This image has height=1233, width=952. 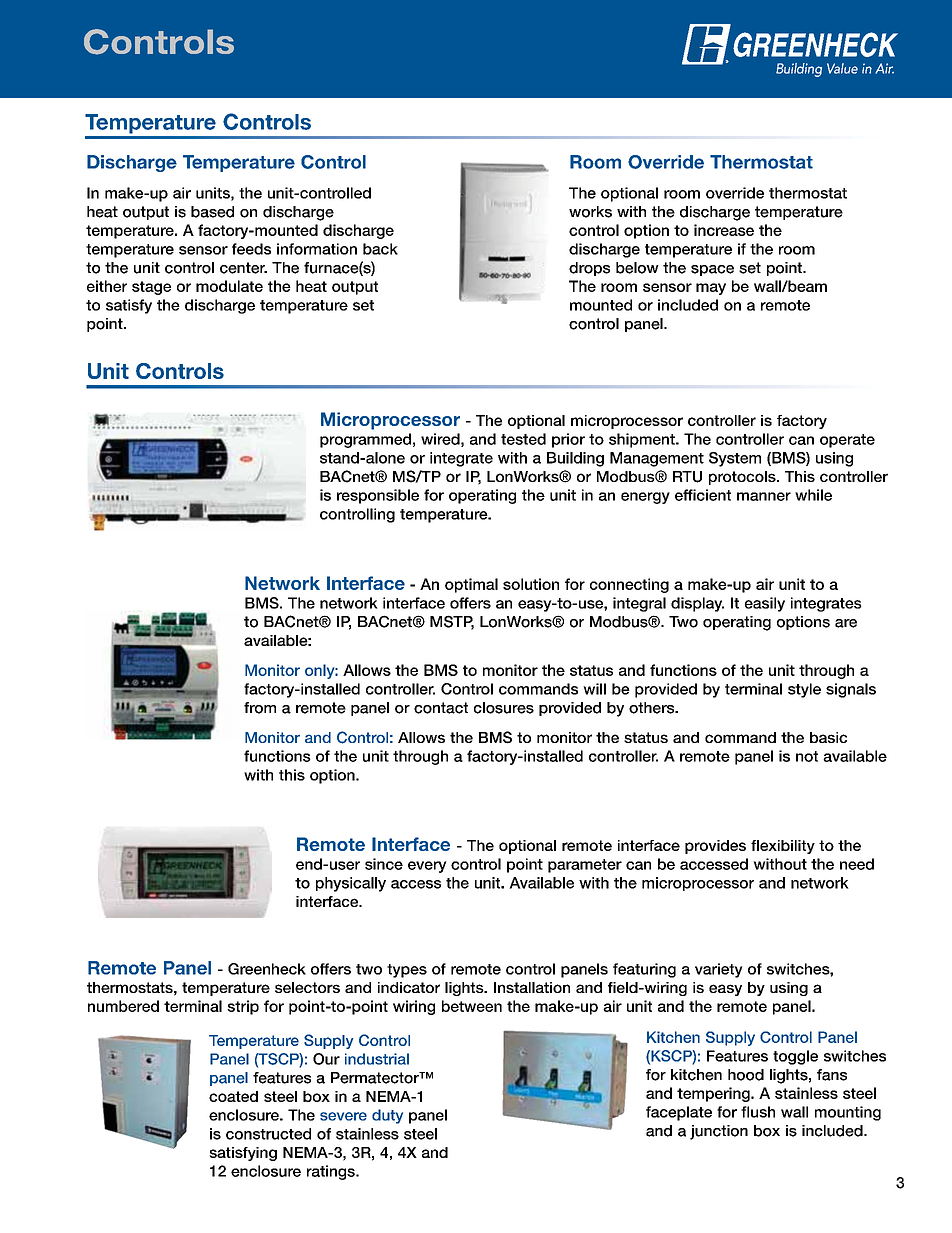 I want to click on flexibility, so click(x=783, y=847).
